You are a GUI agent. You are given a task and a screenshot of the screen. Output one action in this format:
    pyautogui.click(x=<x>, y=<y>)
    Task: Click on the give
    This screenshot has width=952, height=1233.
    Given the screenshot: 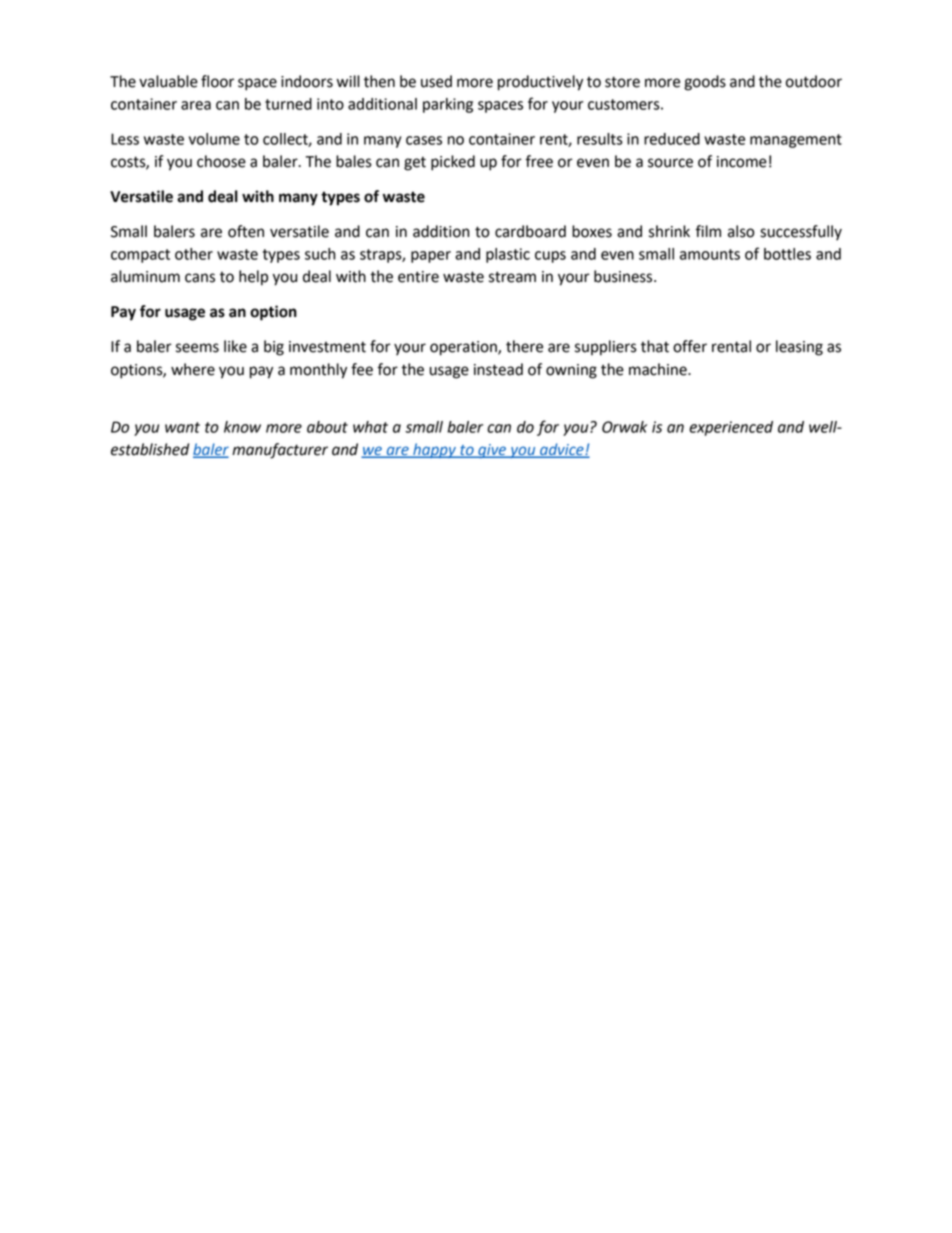 What is the action you would take?
    pyautogui.click(x=492, y=451)
